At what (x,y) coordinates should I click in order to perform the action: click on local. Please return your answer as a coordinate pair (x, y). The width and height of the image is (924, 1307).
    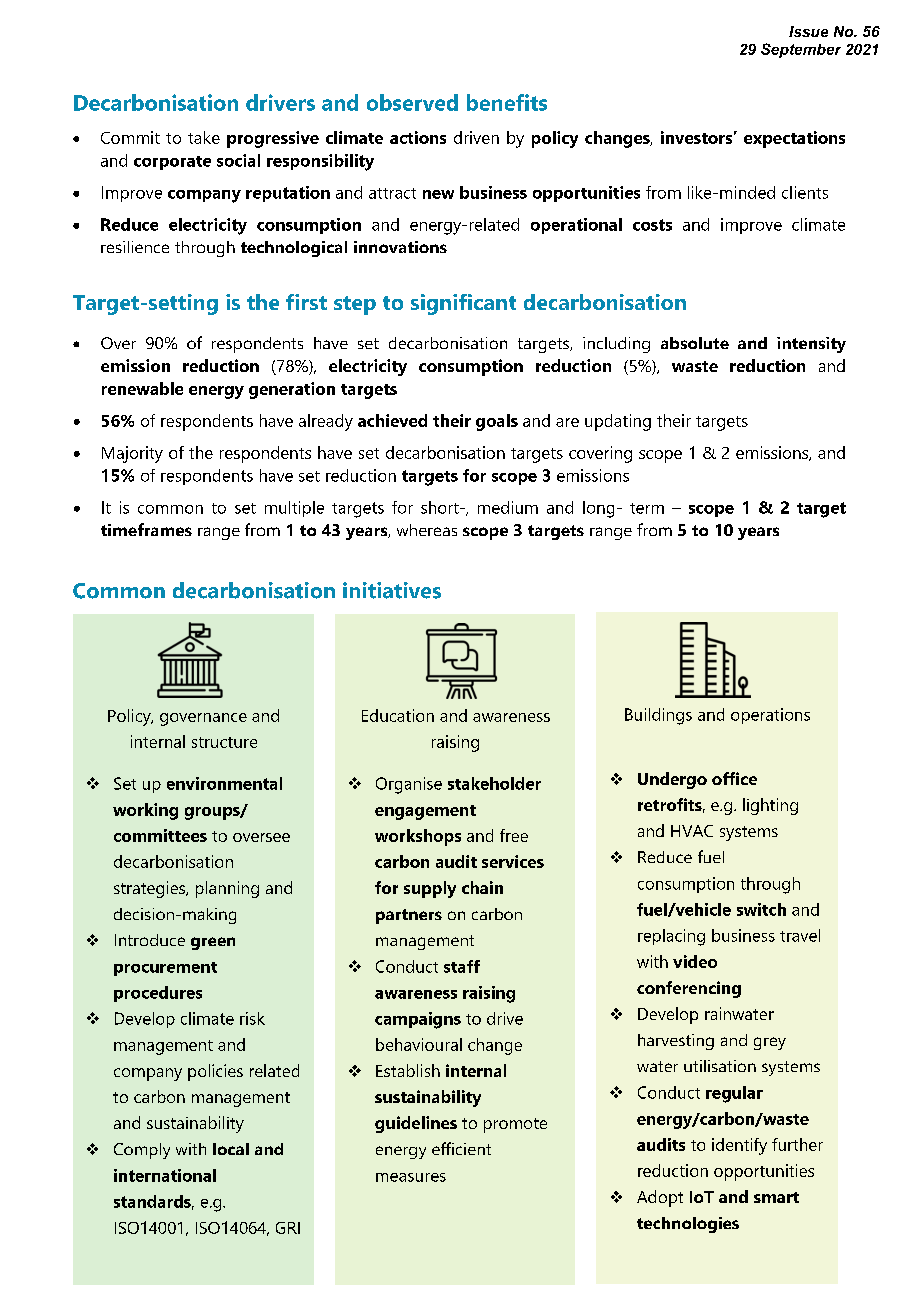
    Looking at the image, I should click on (231, 1149).
